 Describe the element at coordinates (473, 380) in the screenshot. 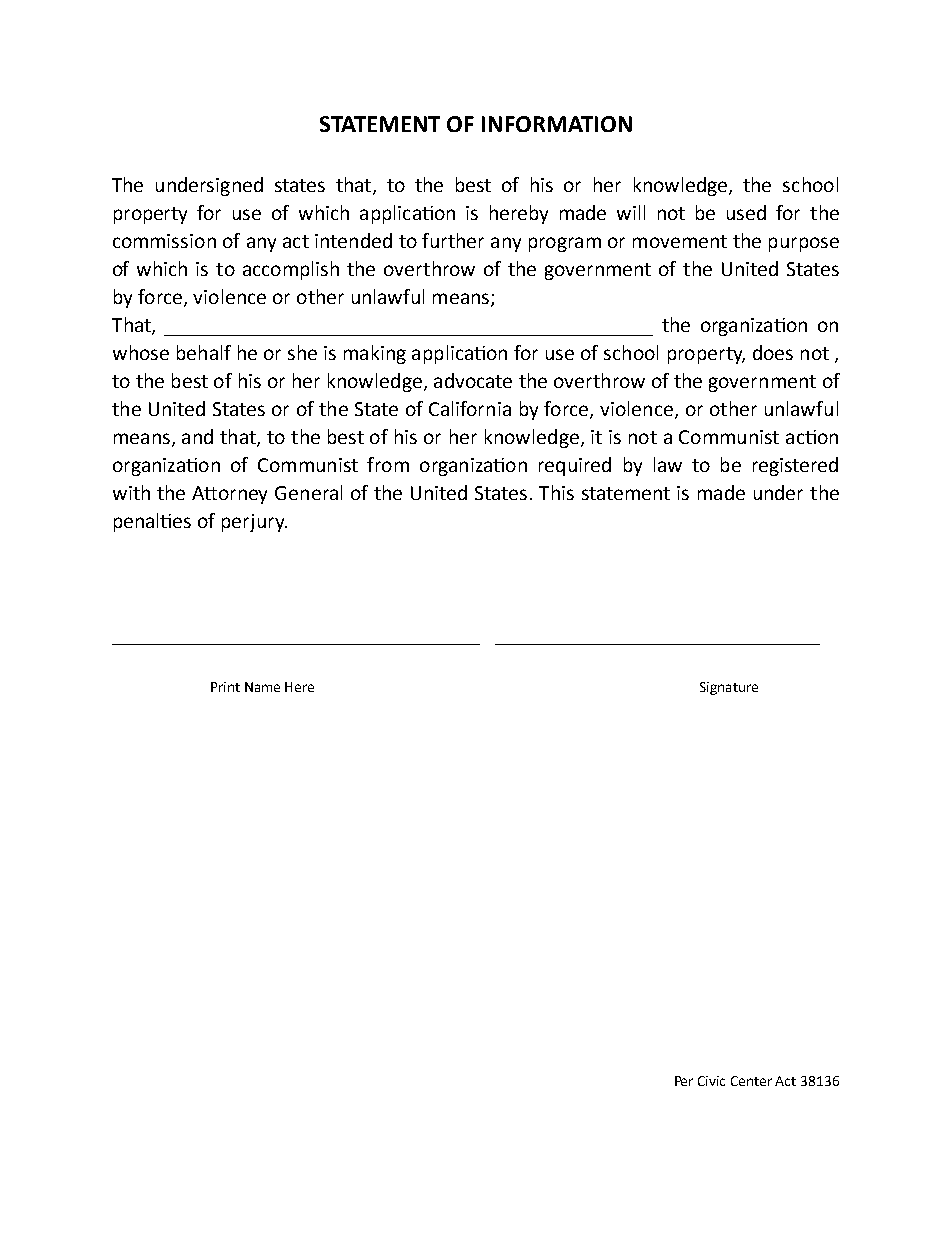

I see `advocate` at that location.
